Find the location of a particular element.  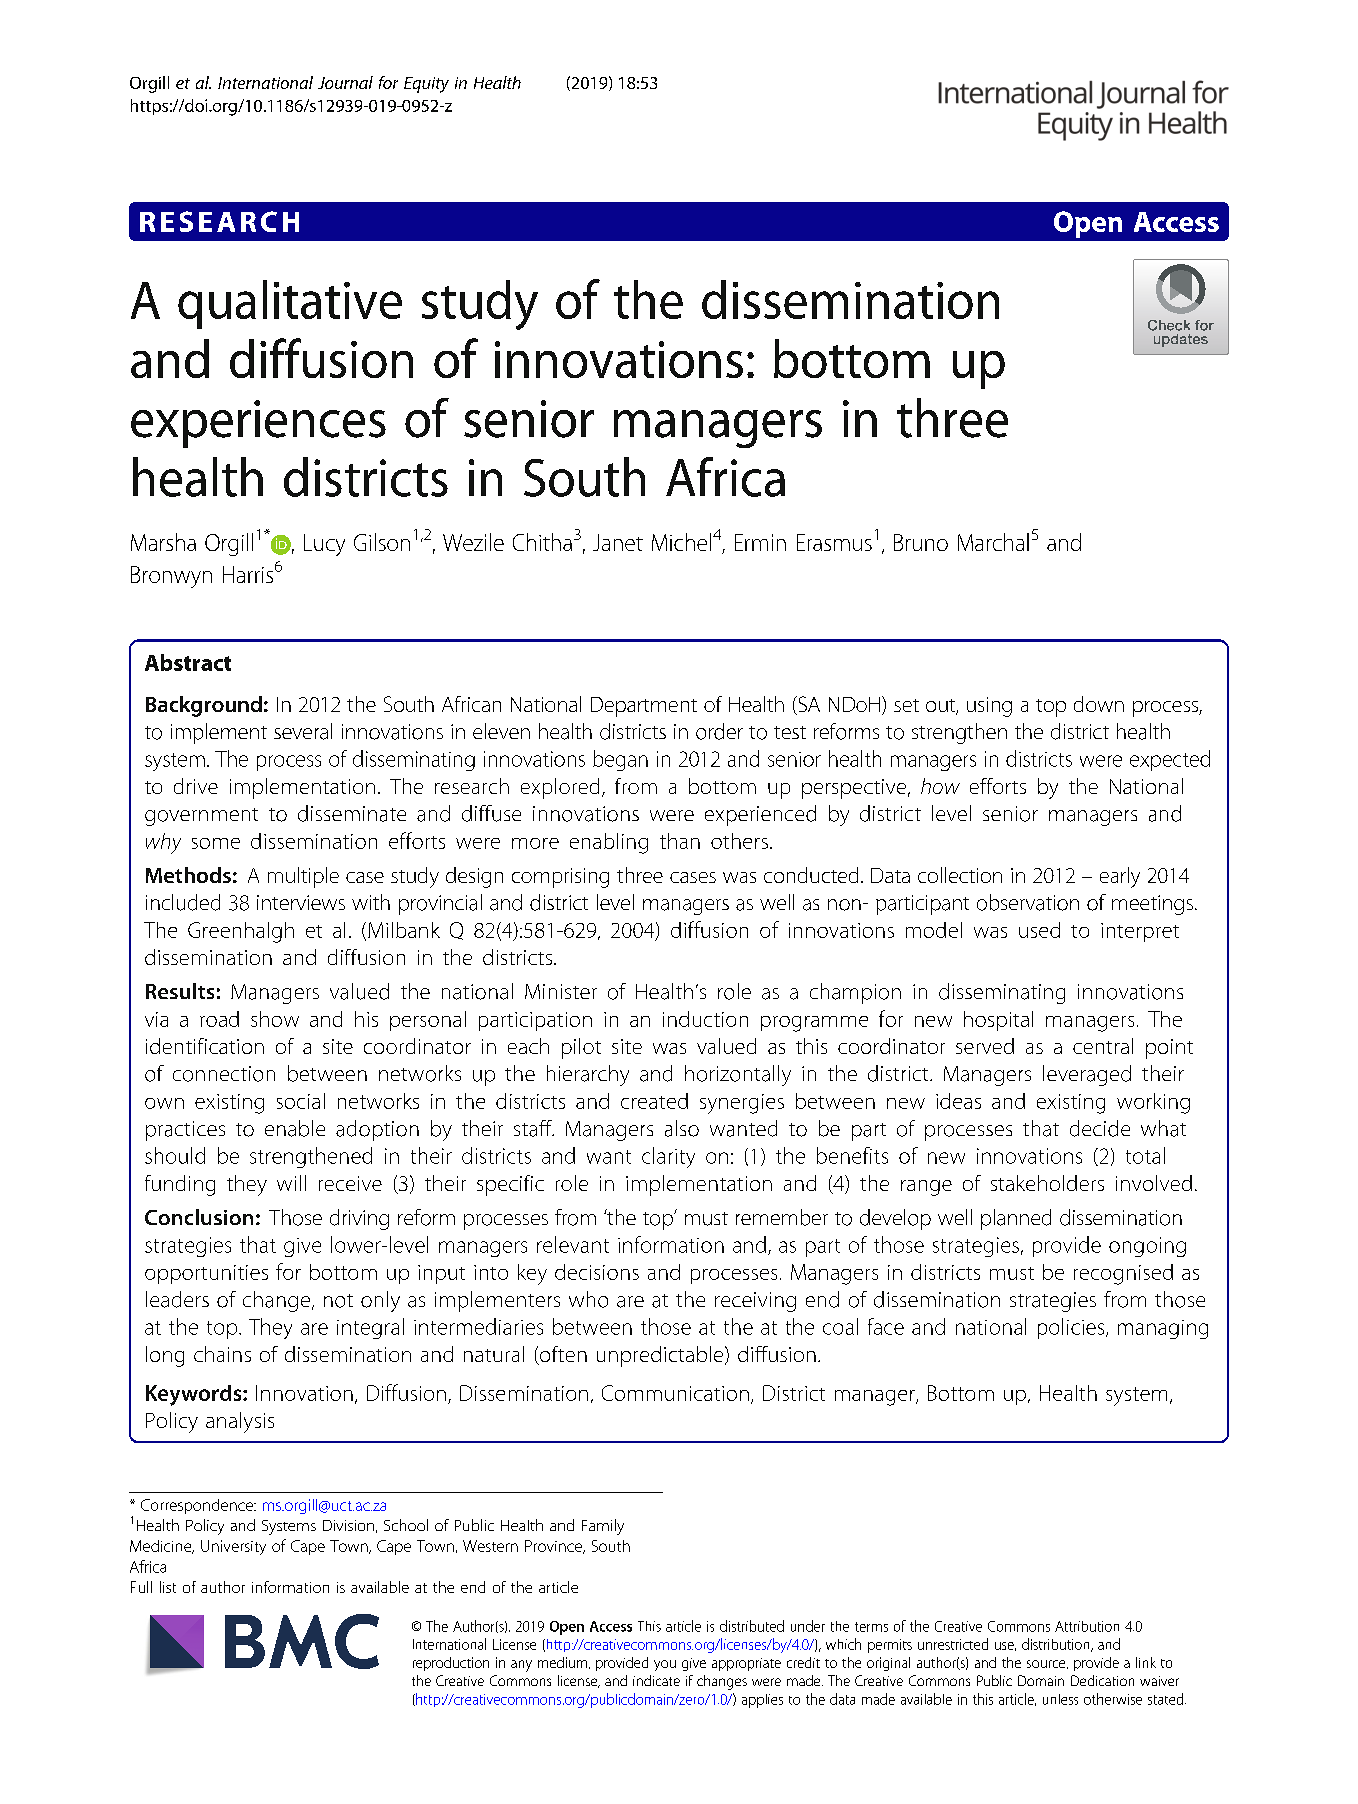

list is located at coordinates (168, 1587).
